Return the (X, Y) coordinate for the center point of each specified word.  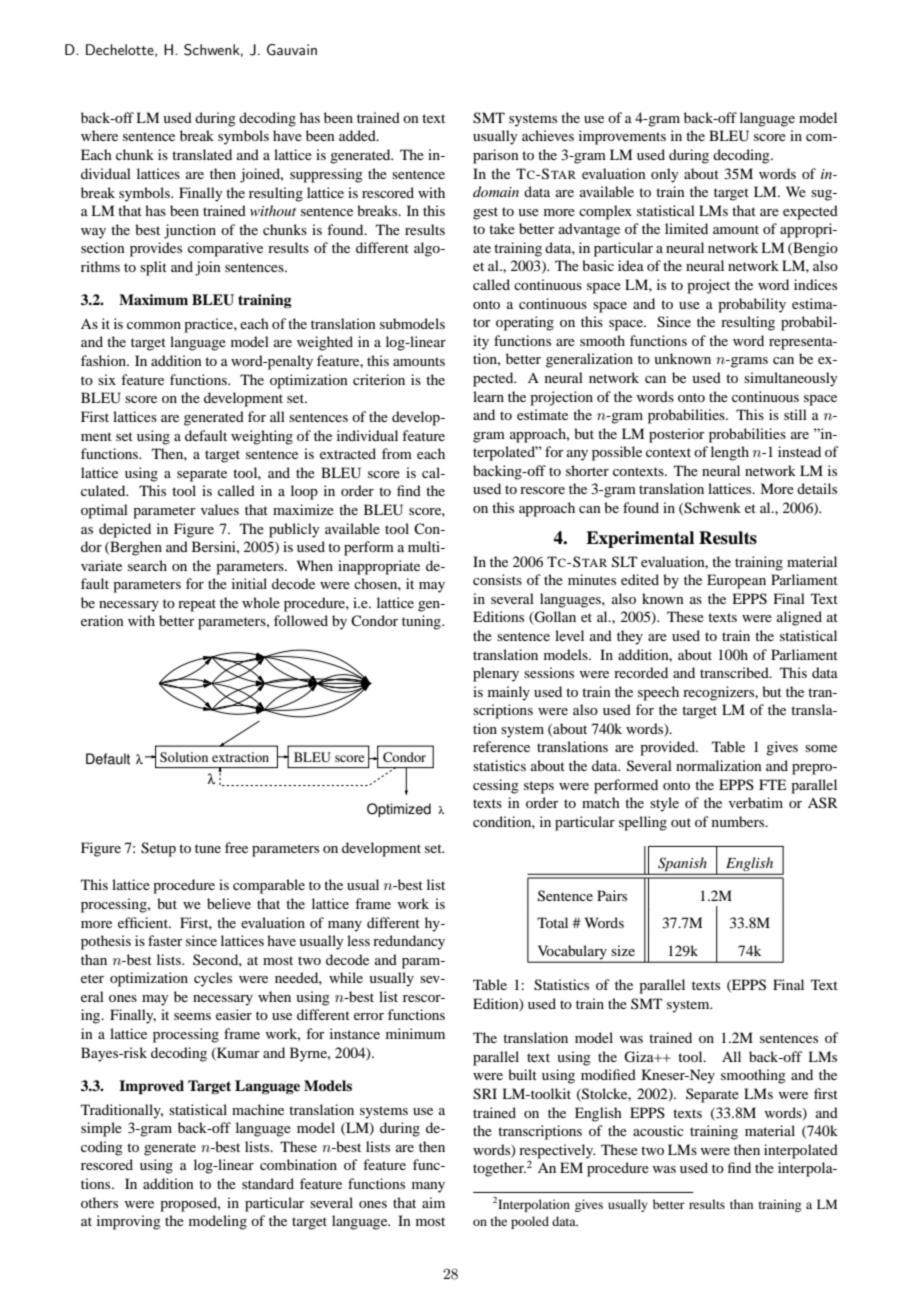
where (99, 135)
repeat (197, 605)
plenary (496, 674)
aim (433, 1202)
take (502, 228)
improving (129, 1222)
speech (658, 693)
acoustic (658, 1130)
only (664, 175)
